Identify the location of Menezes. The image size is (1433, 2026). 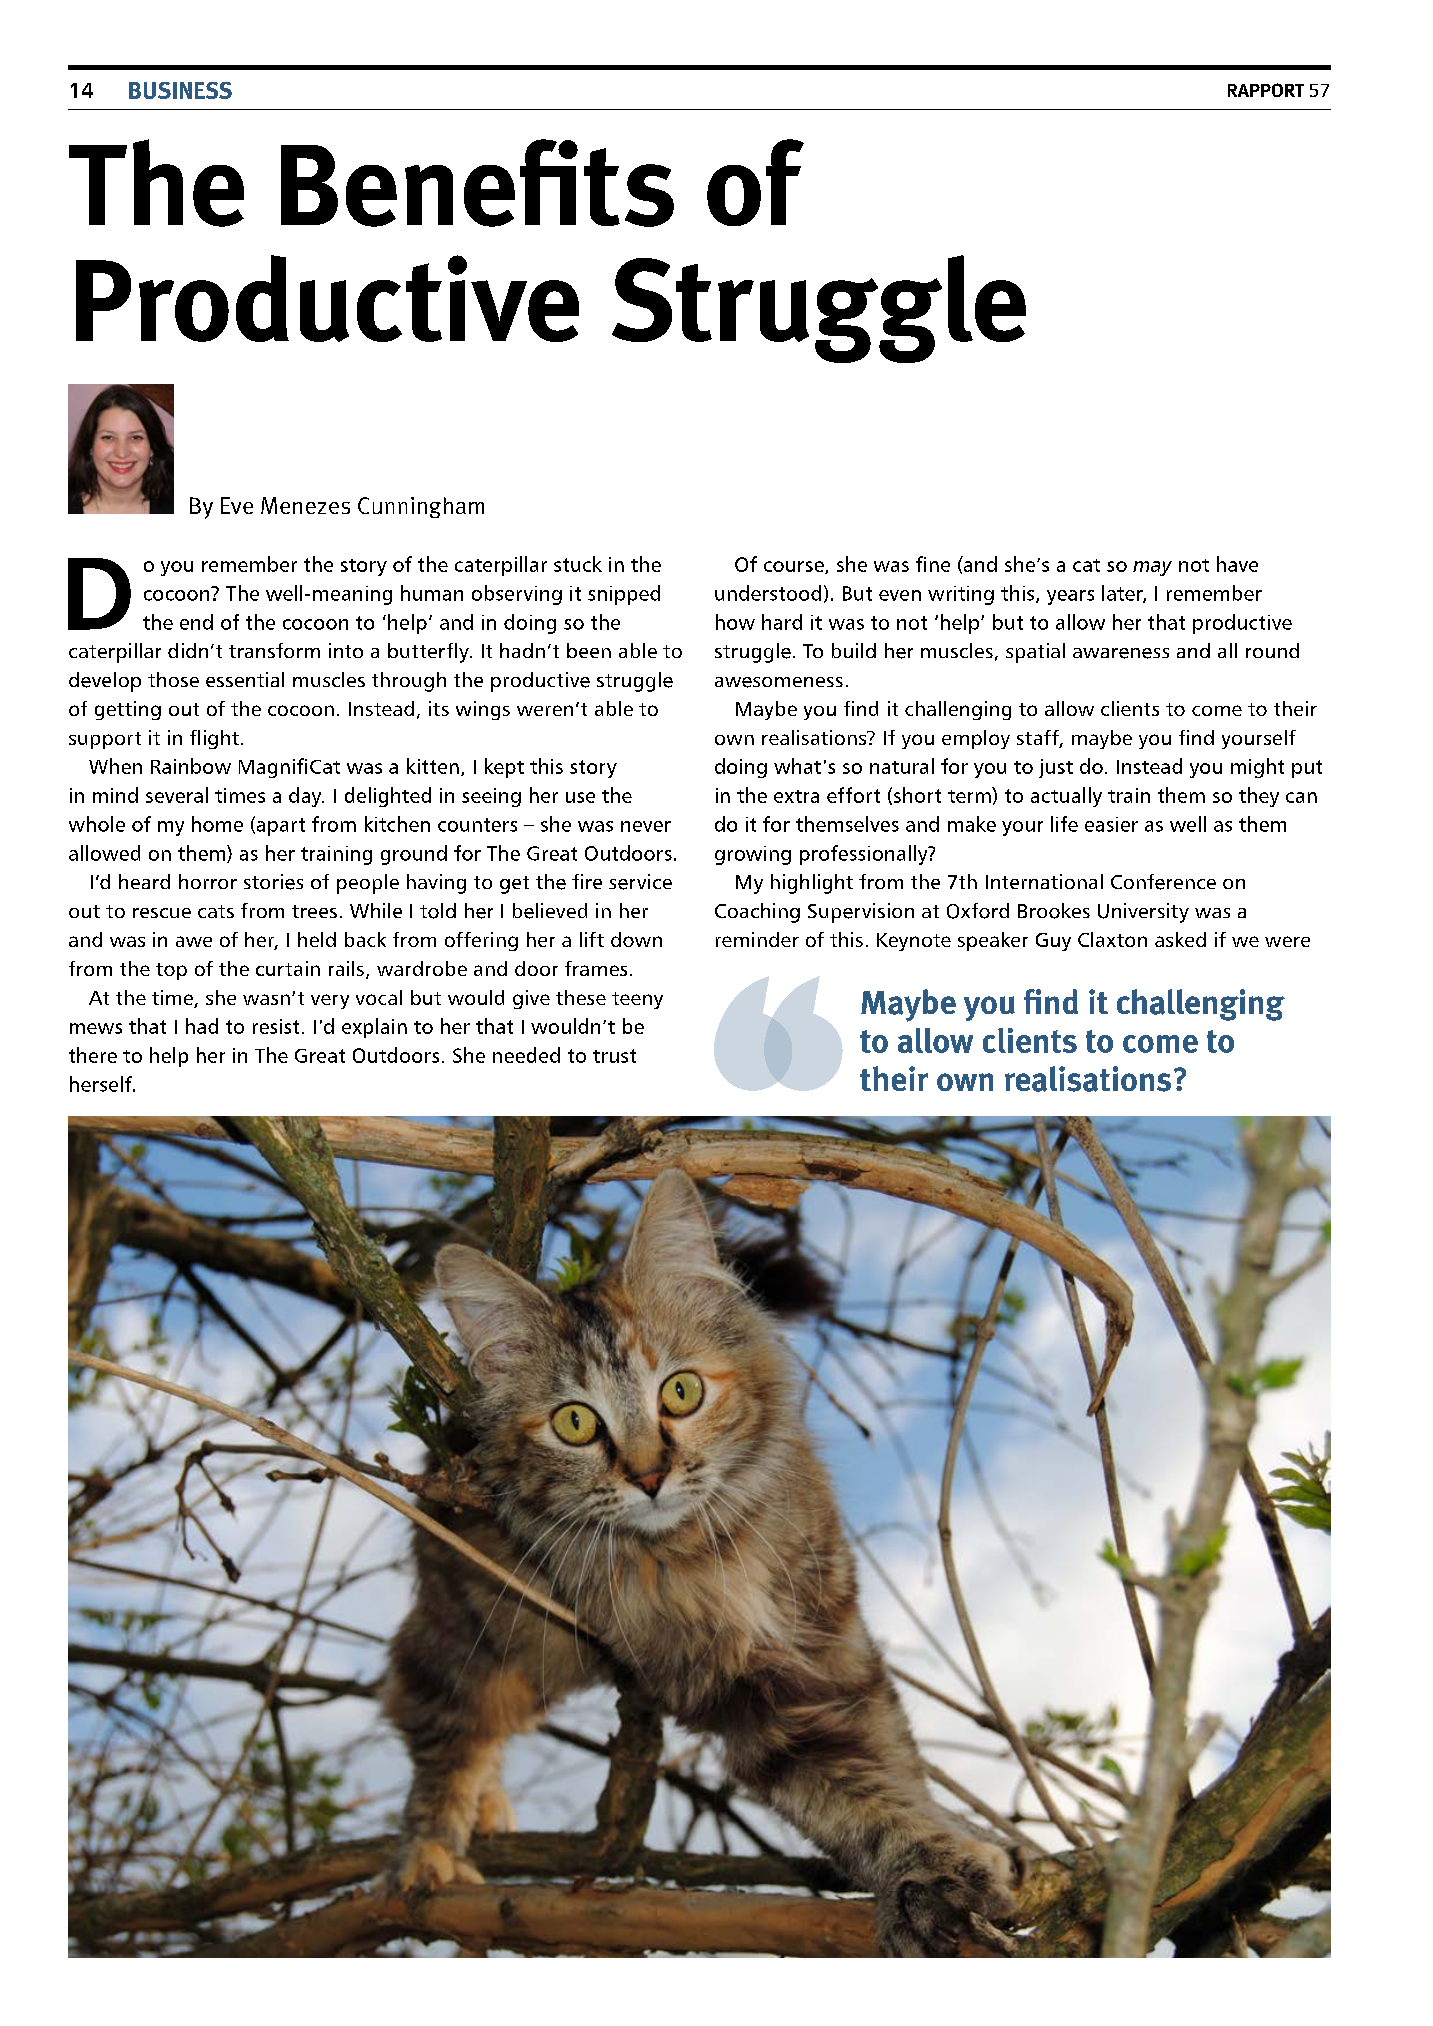
(305, 505).
